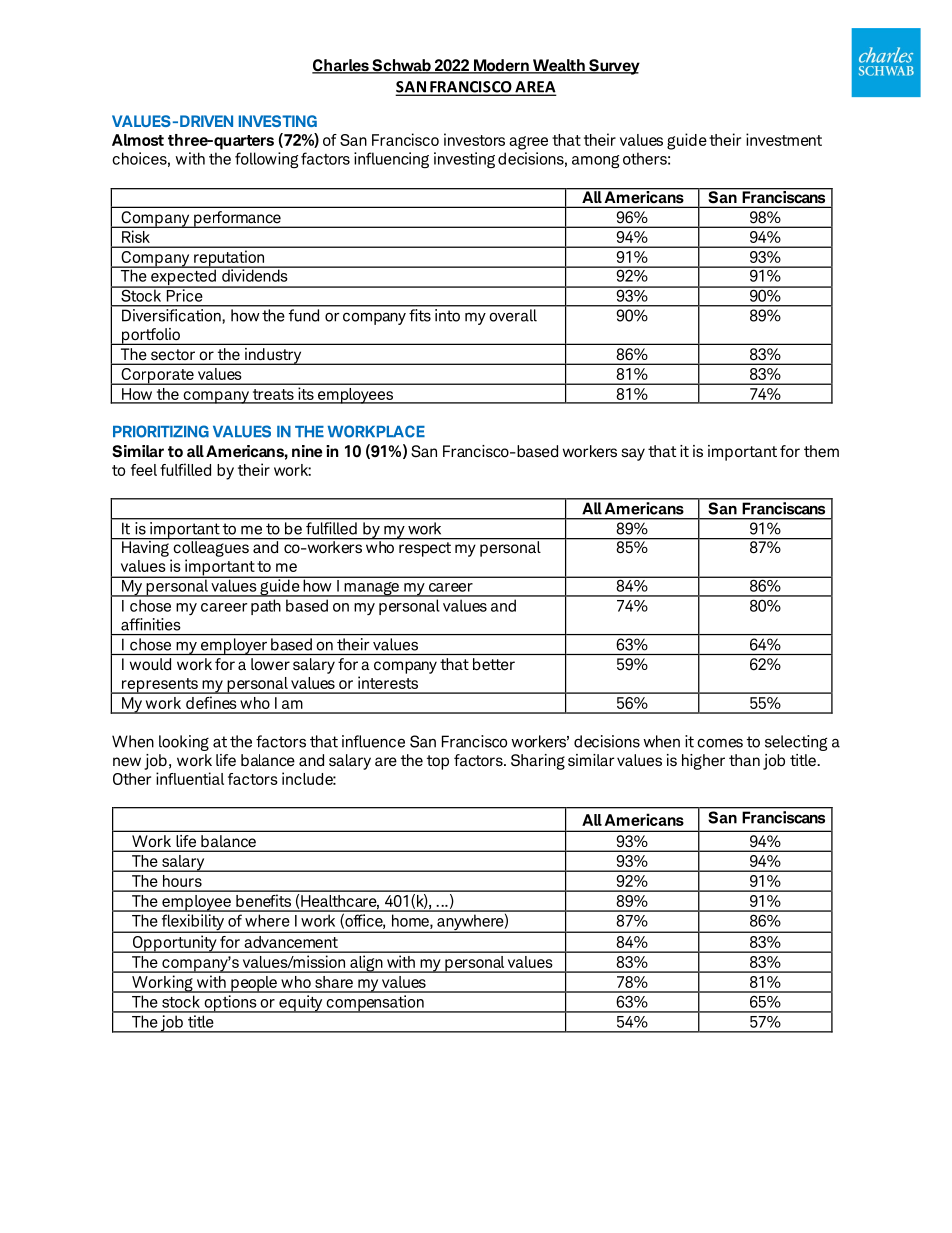  Describe the element at coordinates (425, 549) in the page. I see `respect` at that location.
